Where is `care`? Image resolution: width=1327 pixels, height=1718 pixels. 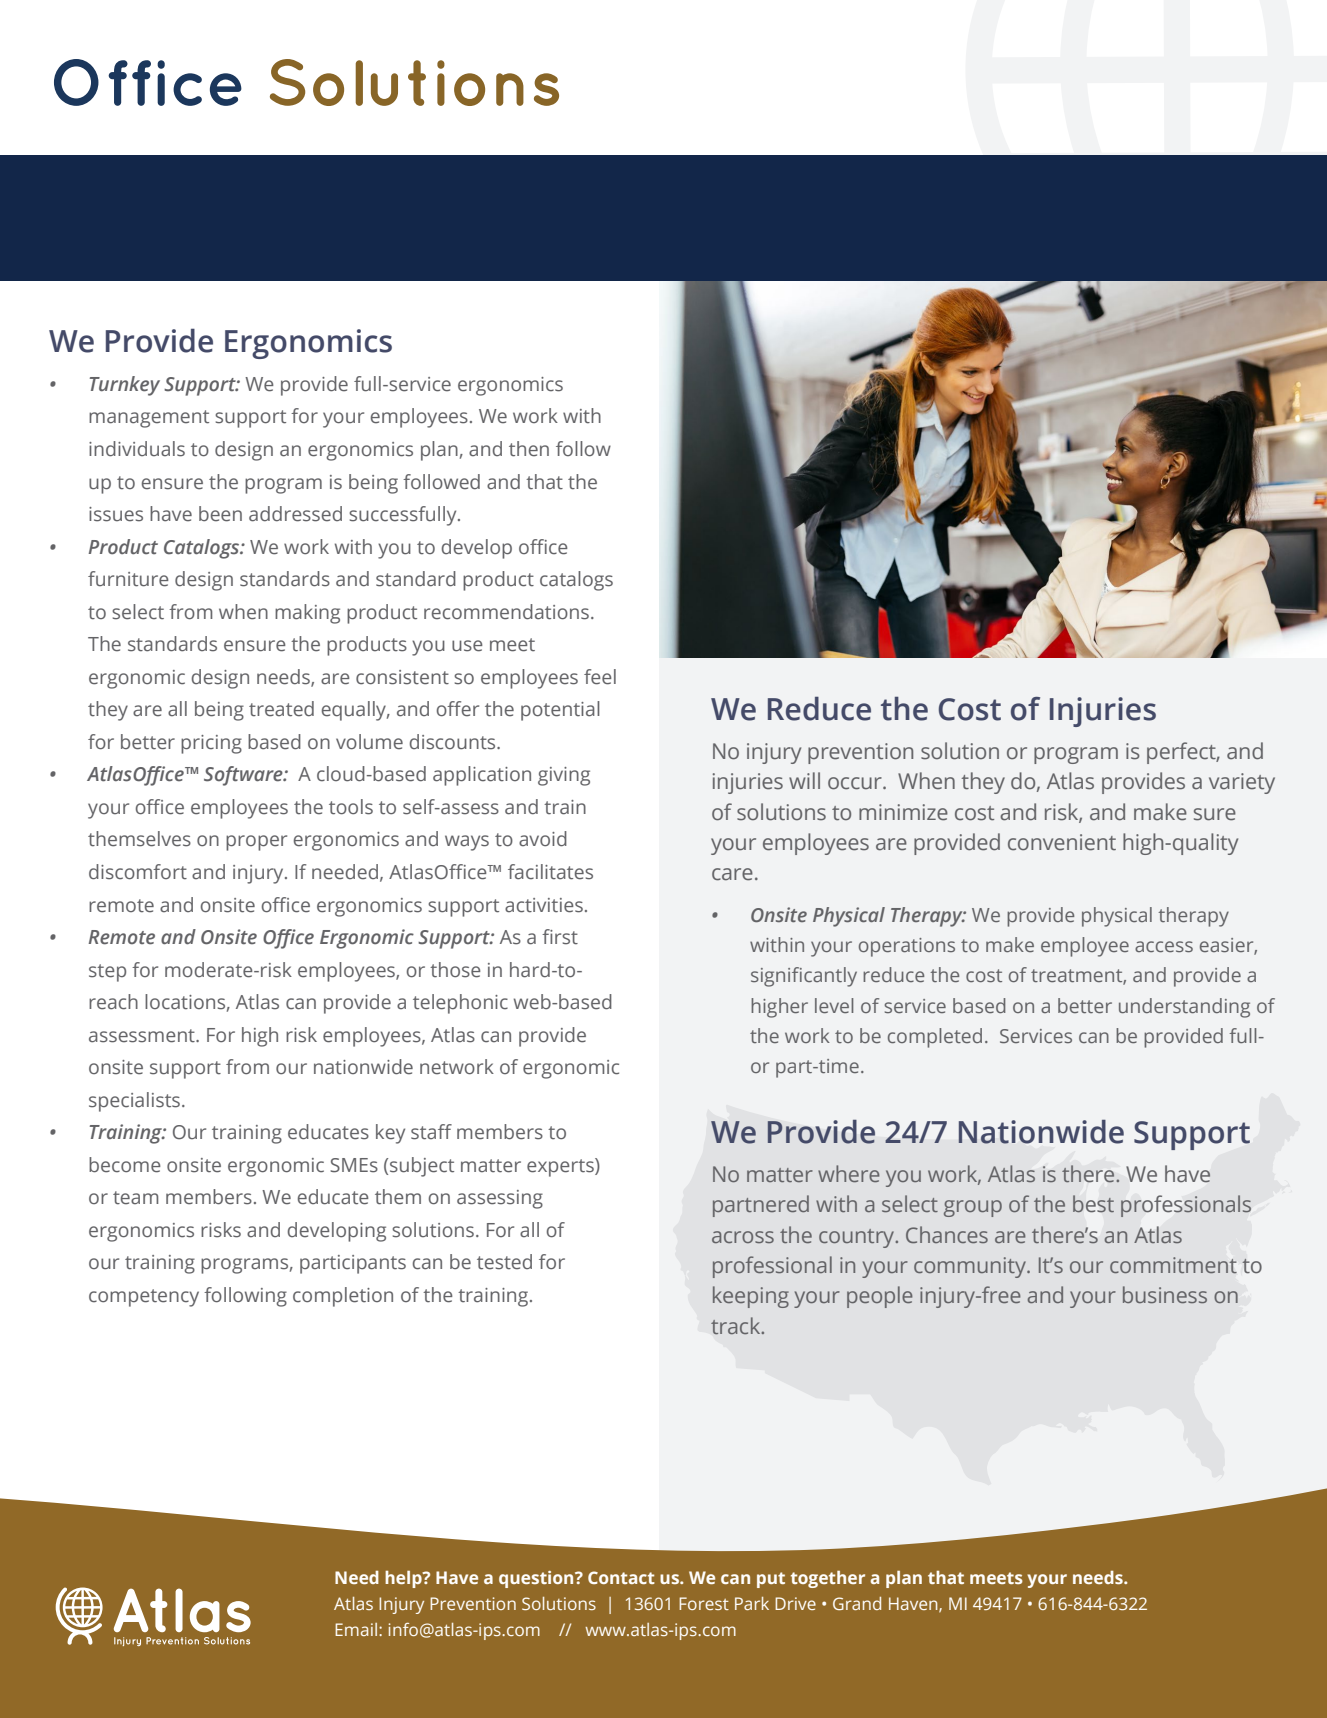 care is located at coordinates (732, 874).
